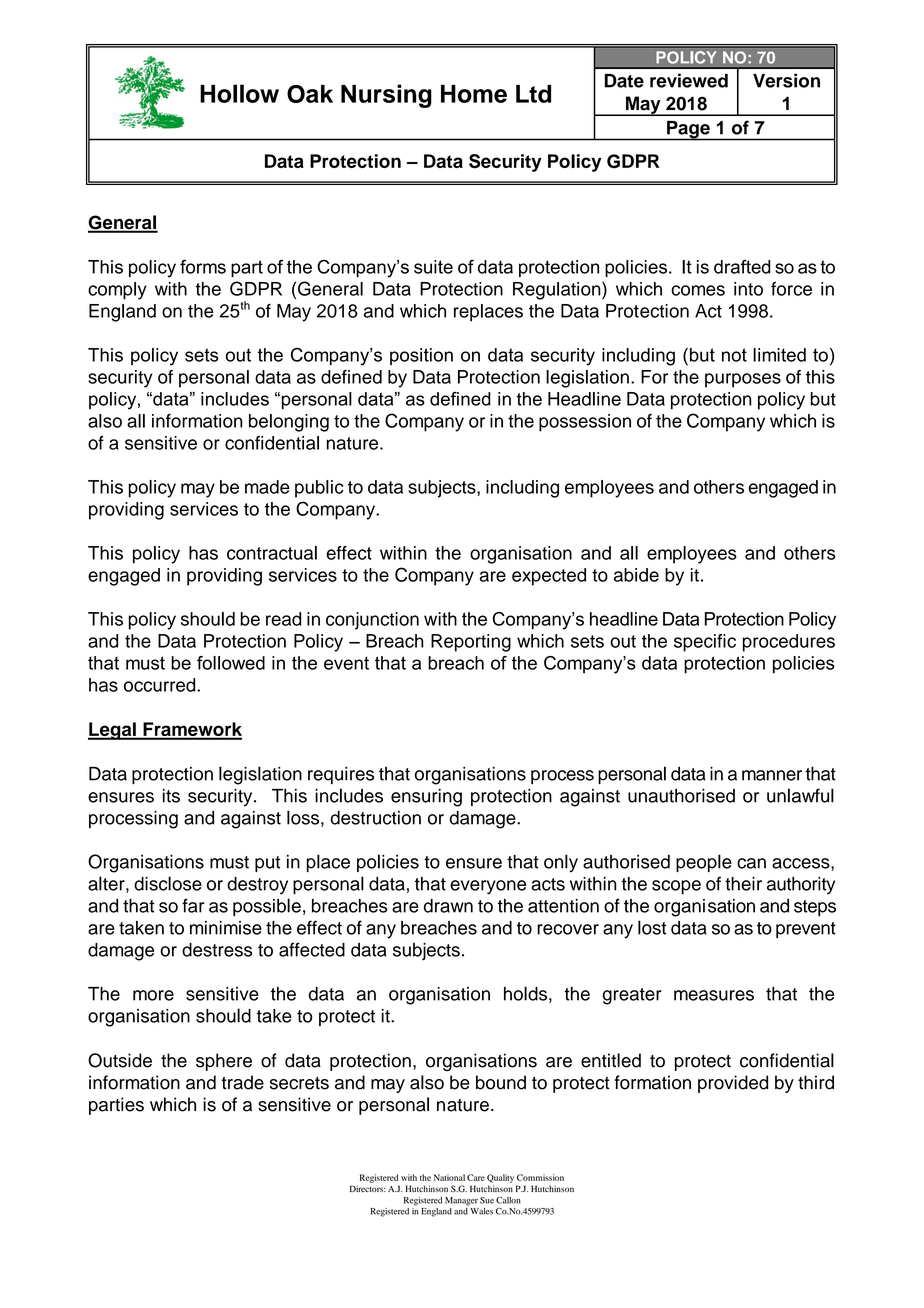  What do you see at coordinates (171, 796) in the screenshot?
I see `its` at bounding box center [171, 796].
